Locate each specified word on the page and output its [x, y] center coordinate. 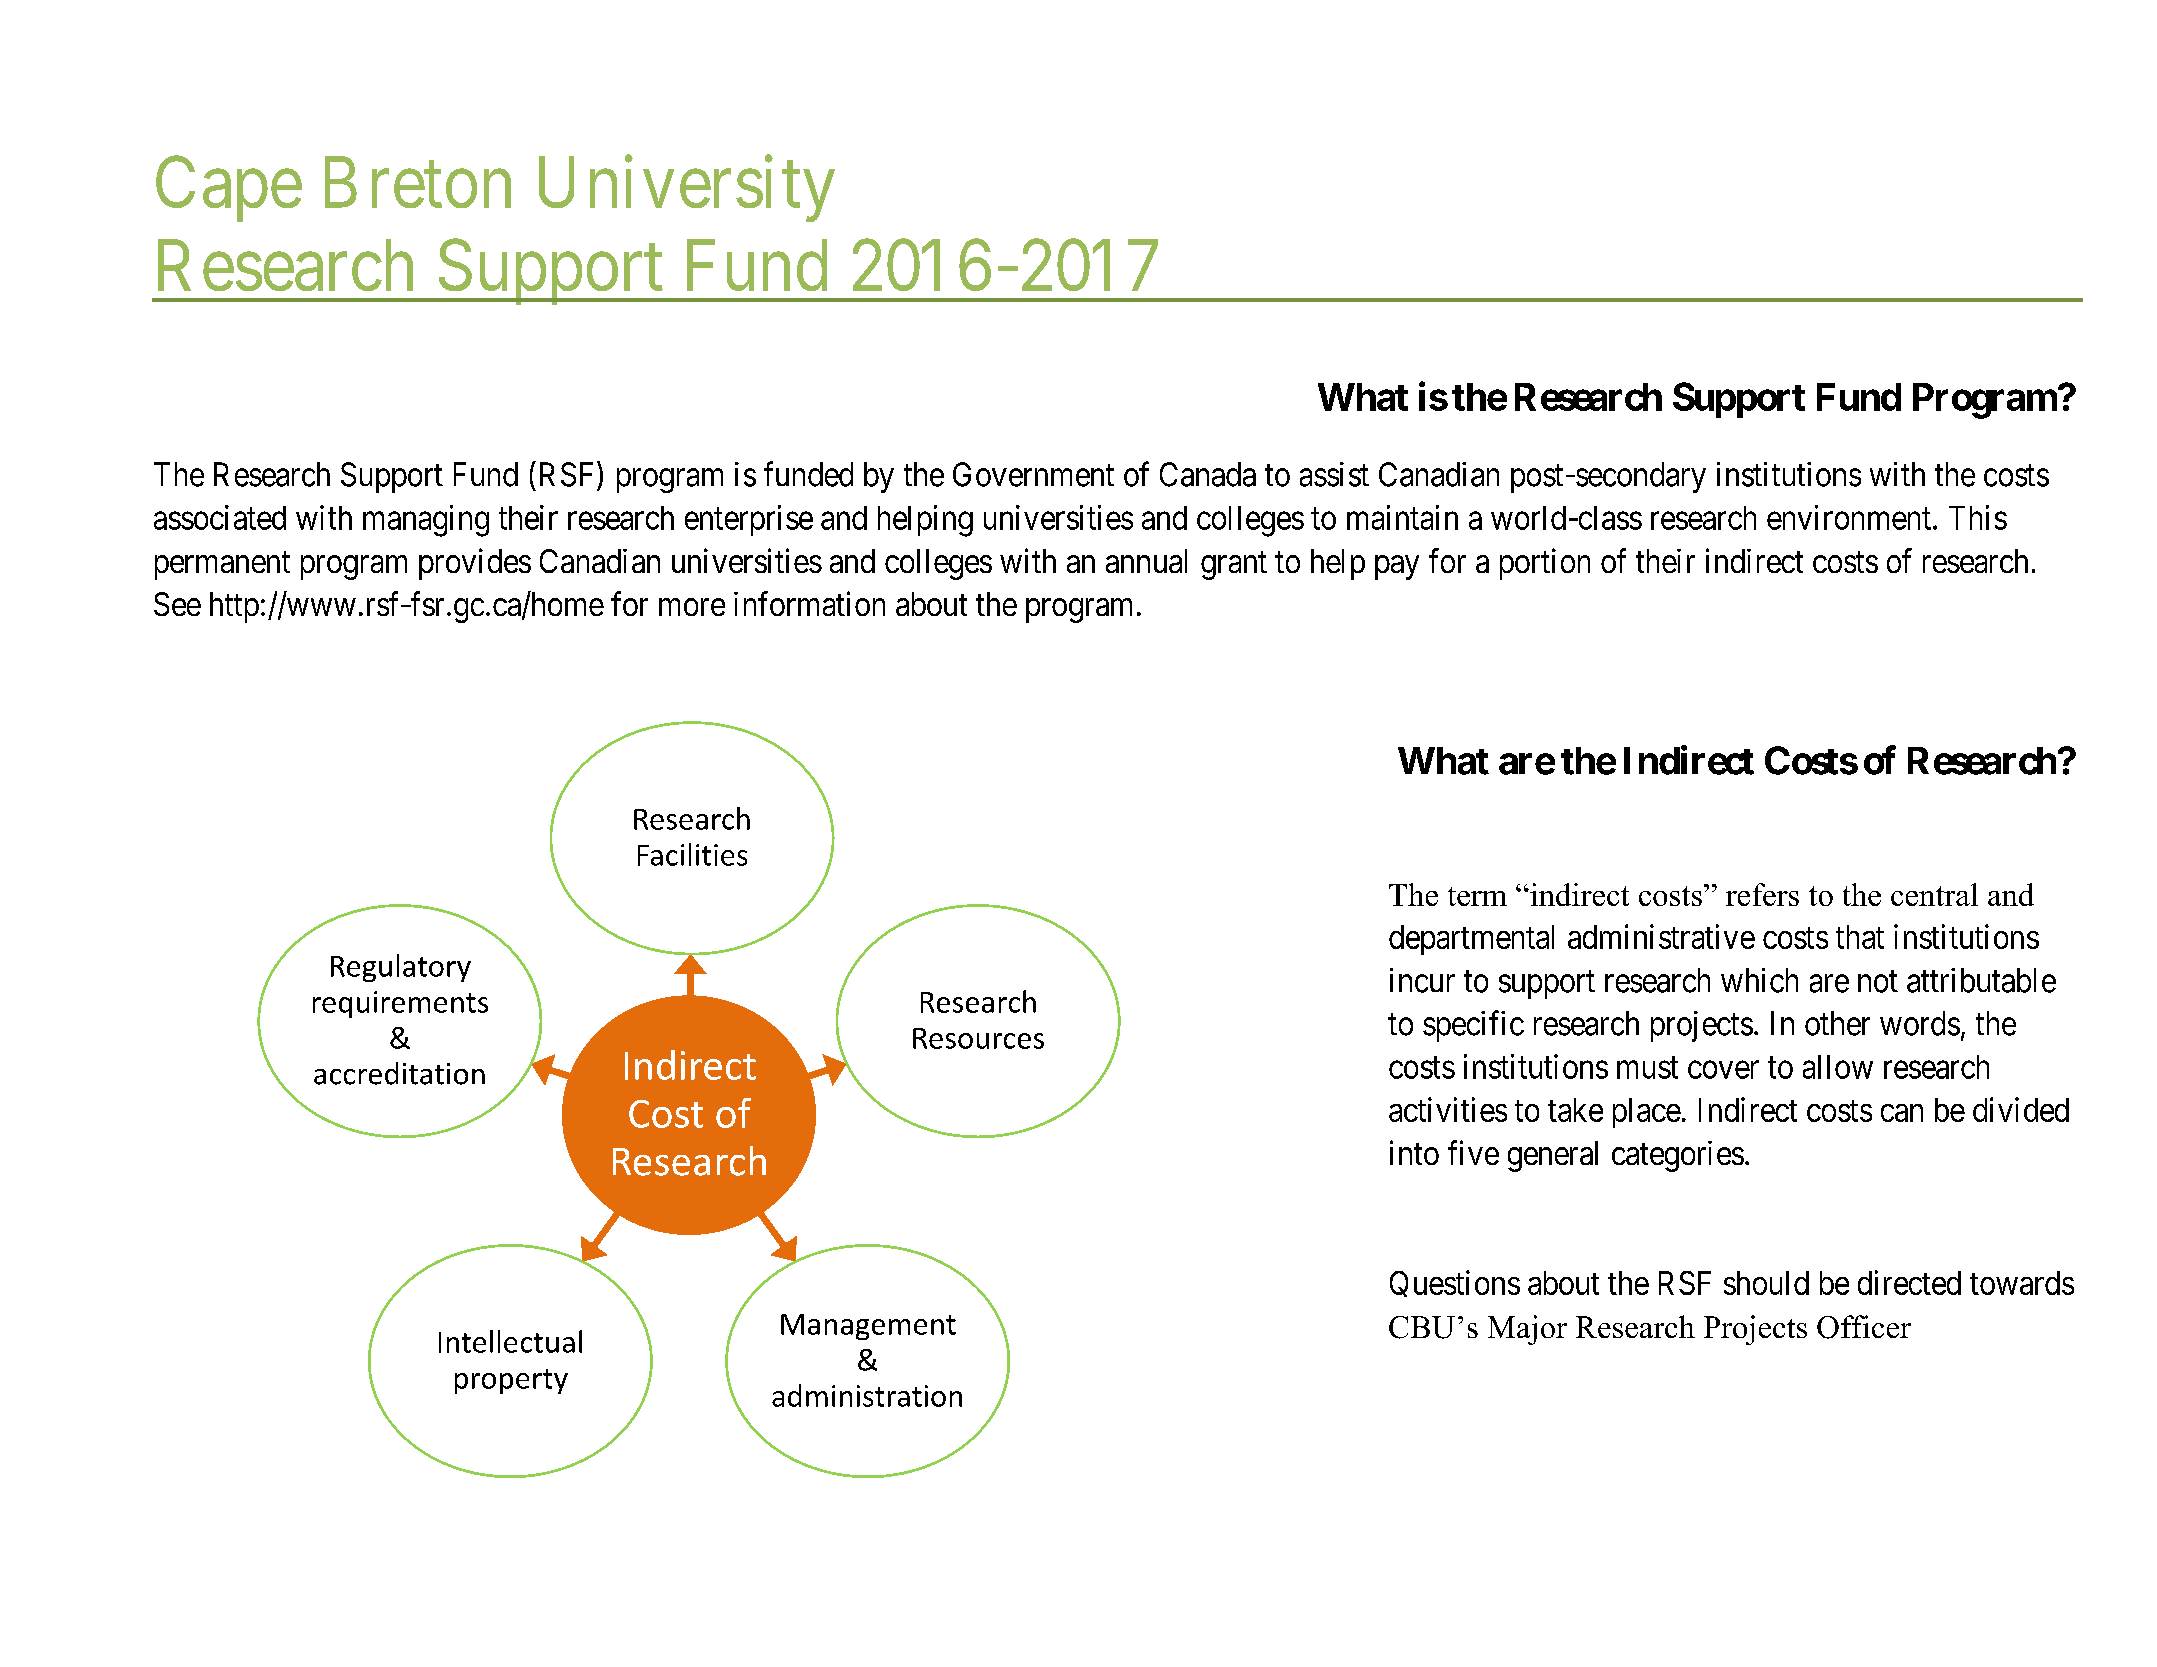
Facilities [692, 854]
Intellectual [510, 1341]
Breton [418, 183]
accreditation [399, 1073]
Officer [1864, 1327]
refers [1762, 894]
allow [1838, 1067]
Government [1033, 474]
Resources [978, 1038]
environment [1849, 517]
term [1477, 896]
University [687, 189]
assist [1334, 474]
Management [868, 1327]
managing [426, 521]
